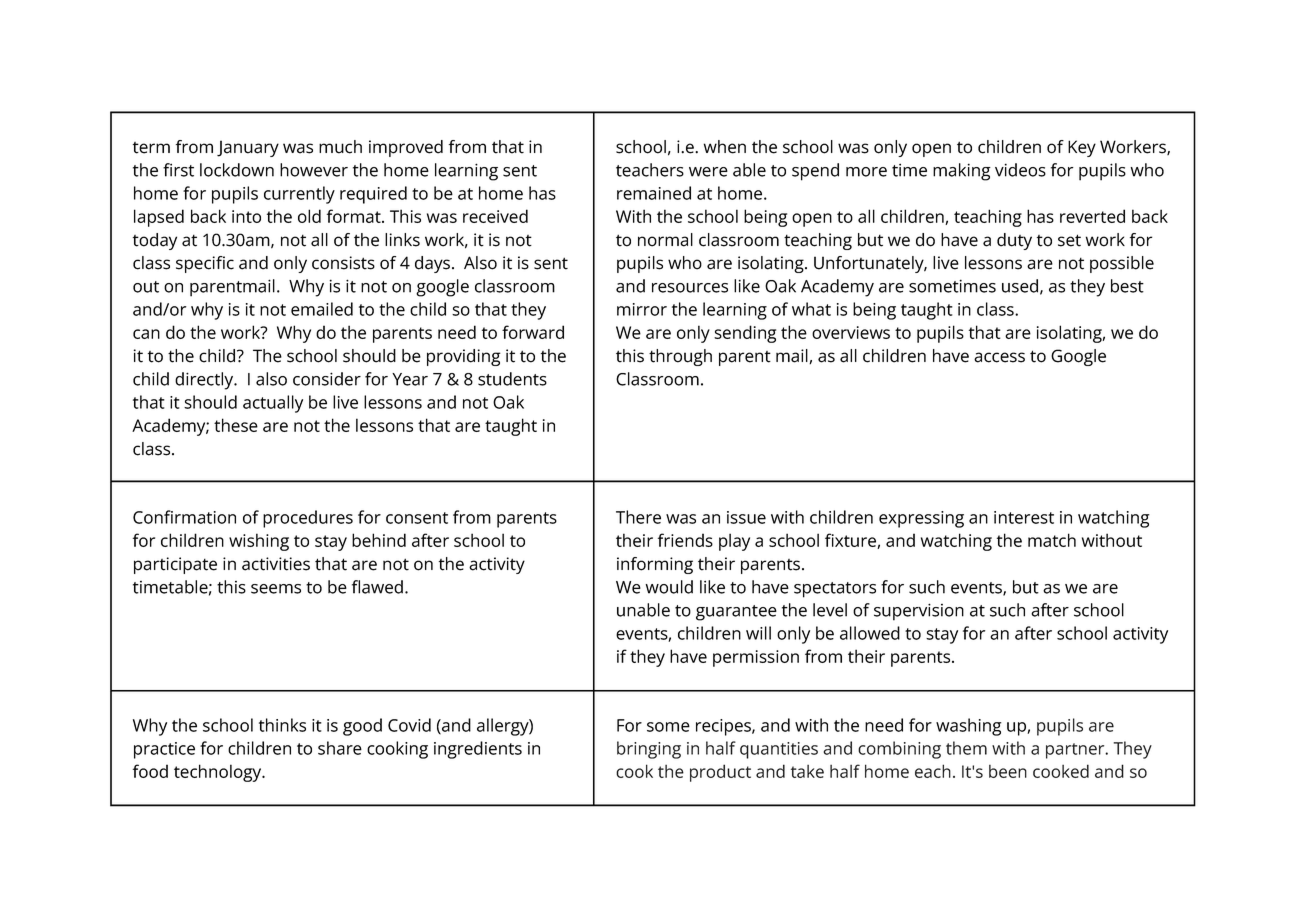 The width and height of the screenshot is (1307, 924). I want to click on videos, so click(1020, 170).
